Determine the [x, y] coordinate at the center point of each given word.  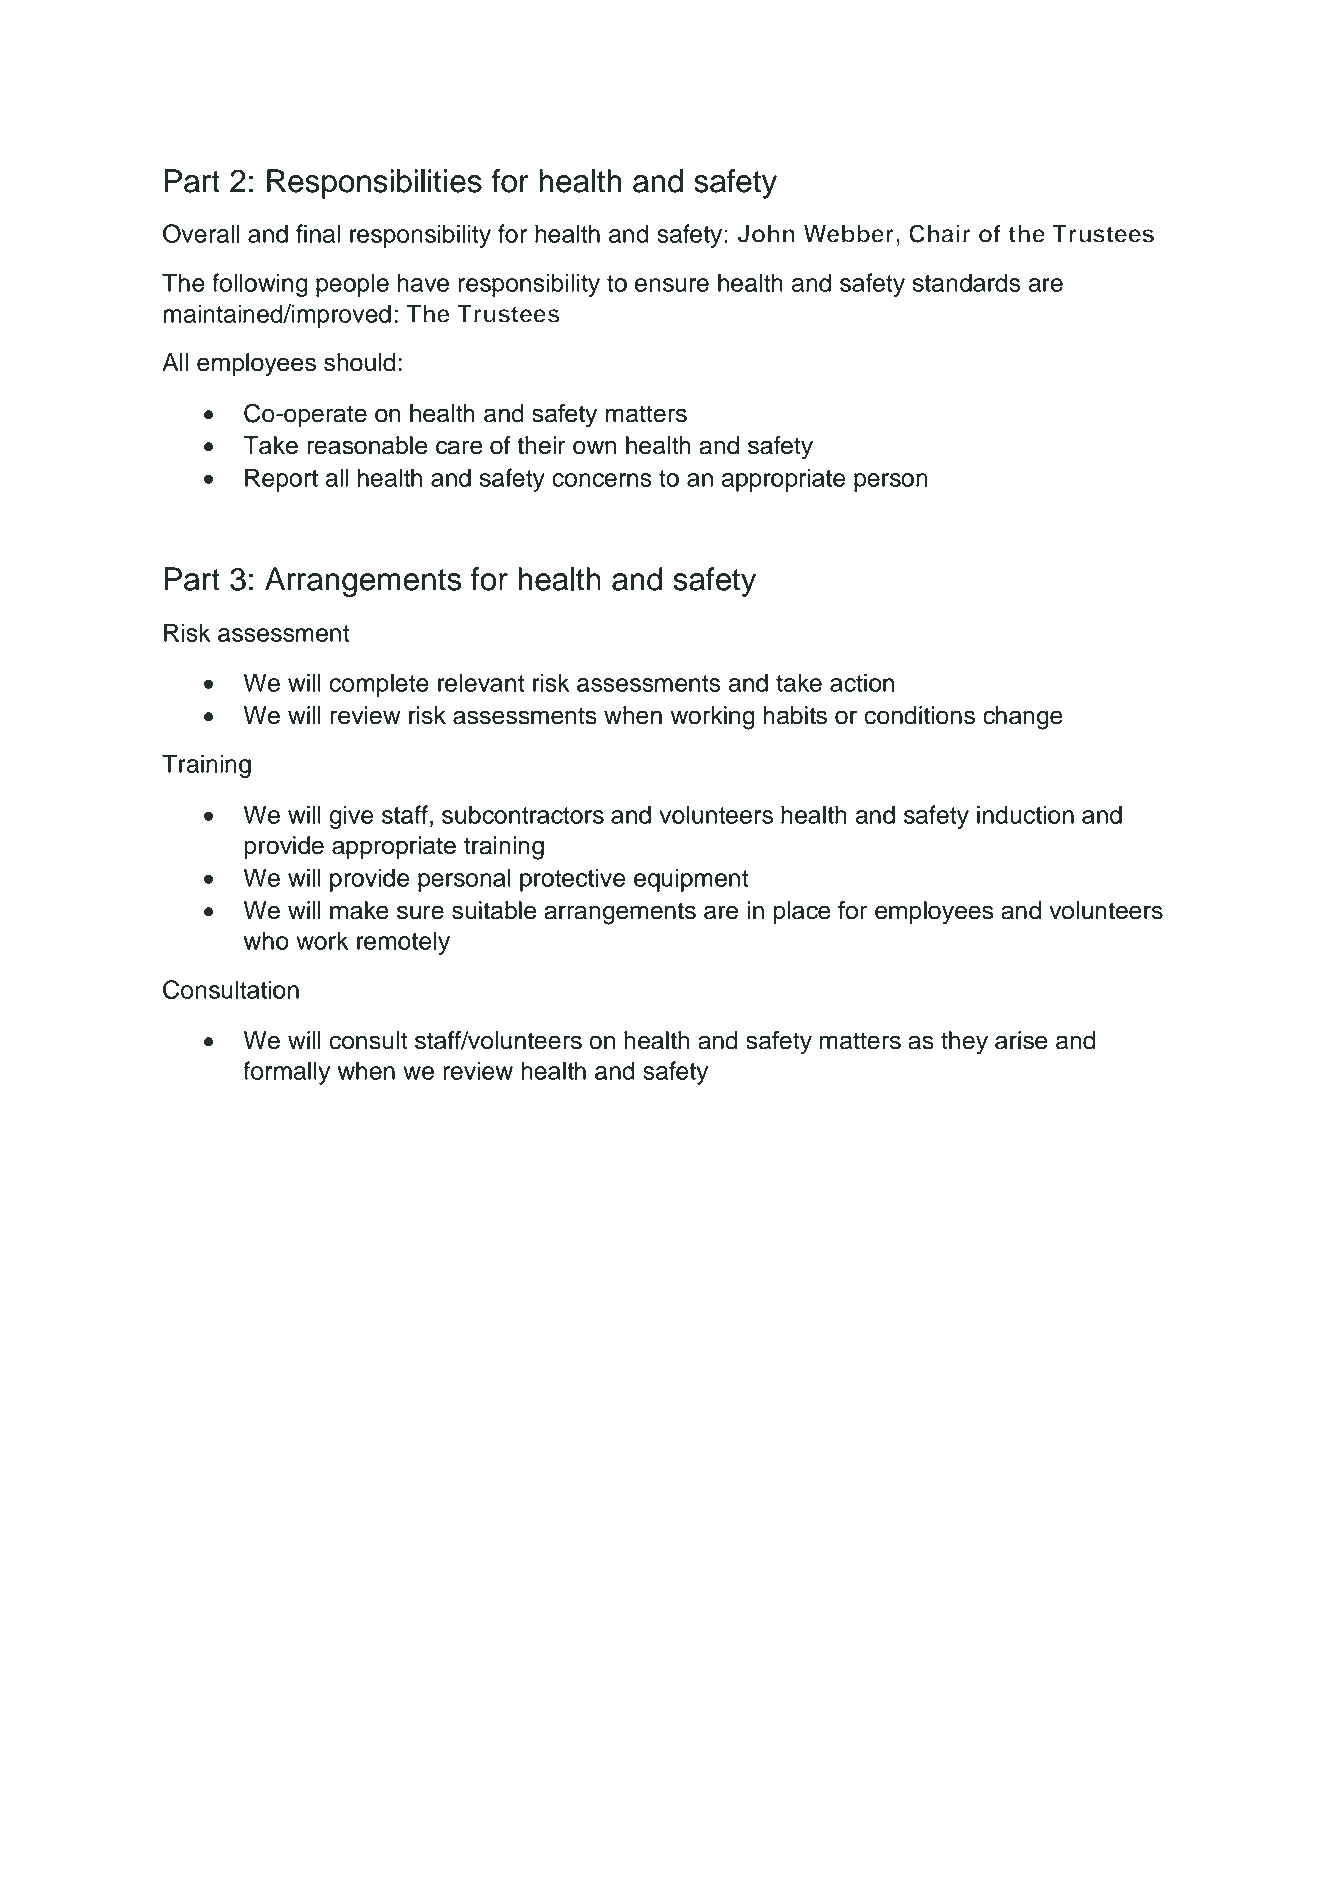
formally [286, 1073]
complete [379, 685]
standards [967, 282]
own [595, 447]
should [359, 362]
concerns [602, 480]
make [359, 910]
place [802, 912]
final [318, 233]
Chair [940, 233]
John [766, 234]
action [862, 682]
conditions [919, 715]
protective [572, 880]
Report [281, 480]
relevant [481, 682]
